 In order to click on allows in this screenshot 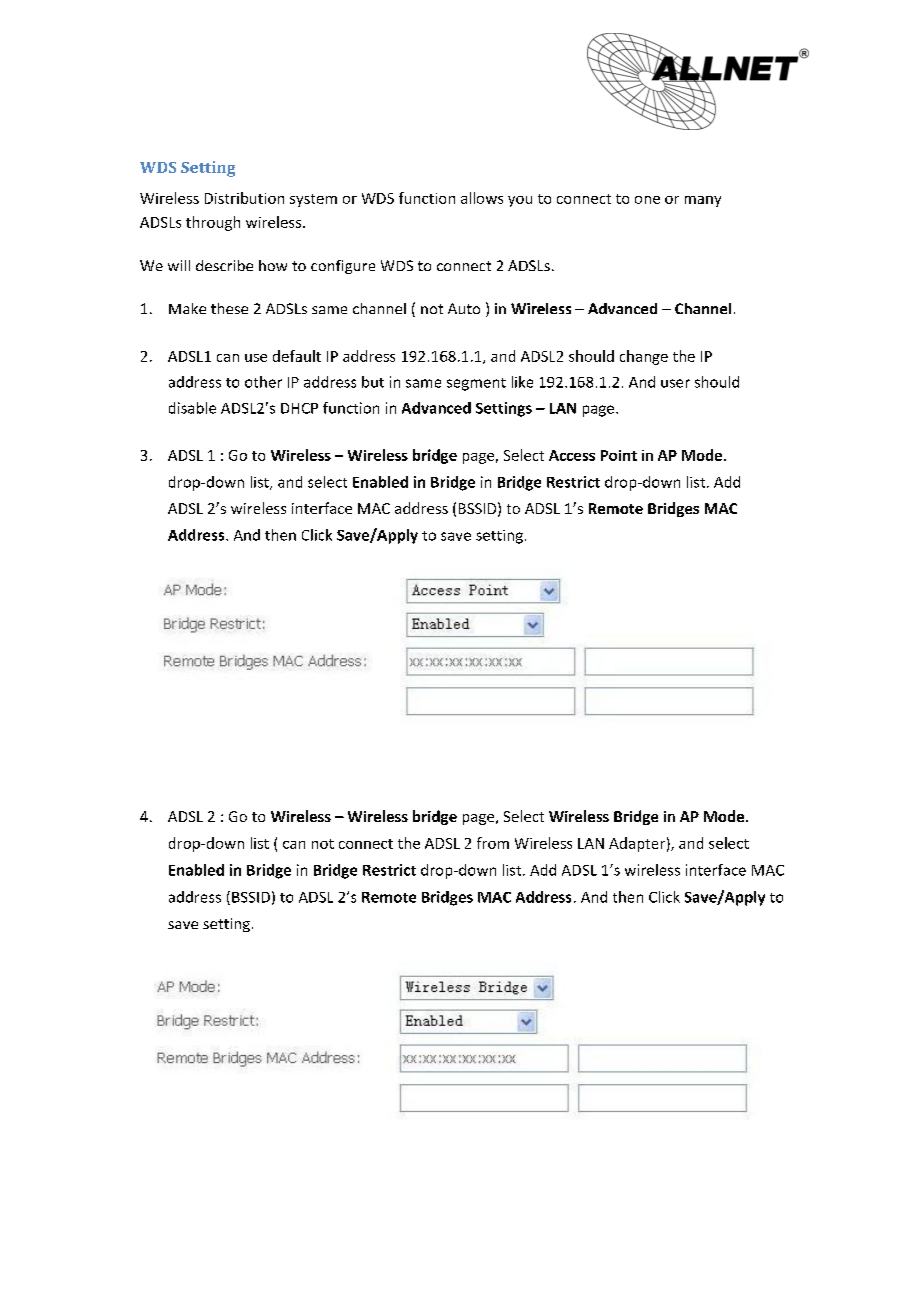, I will do `click(482, 198)`.
